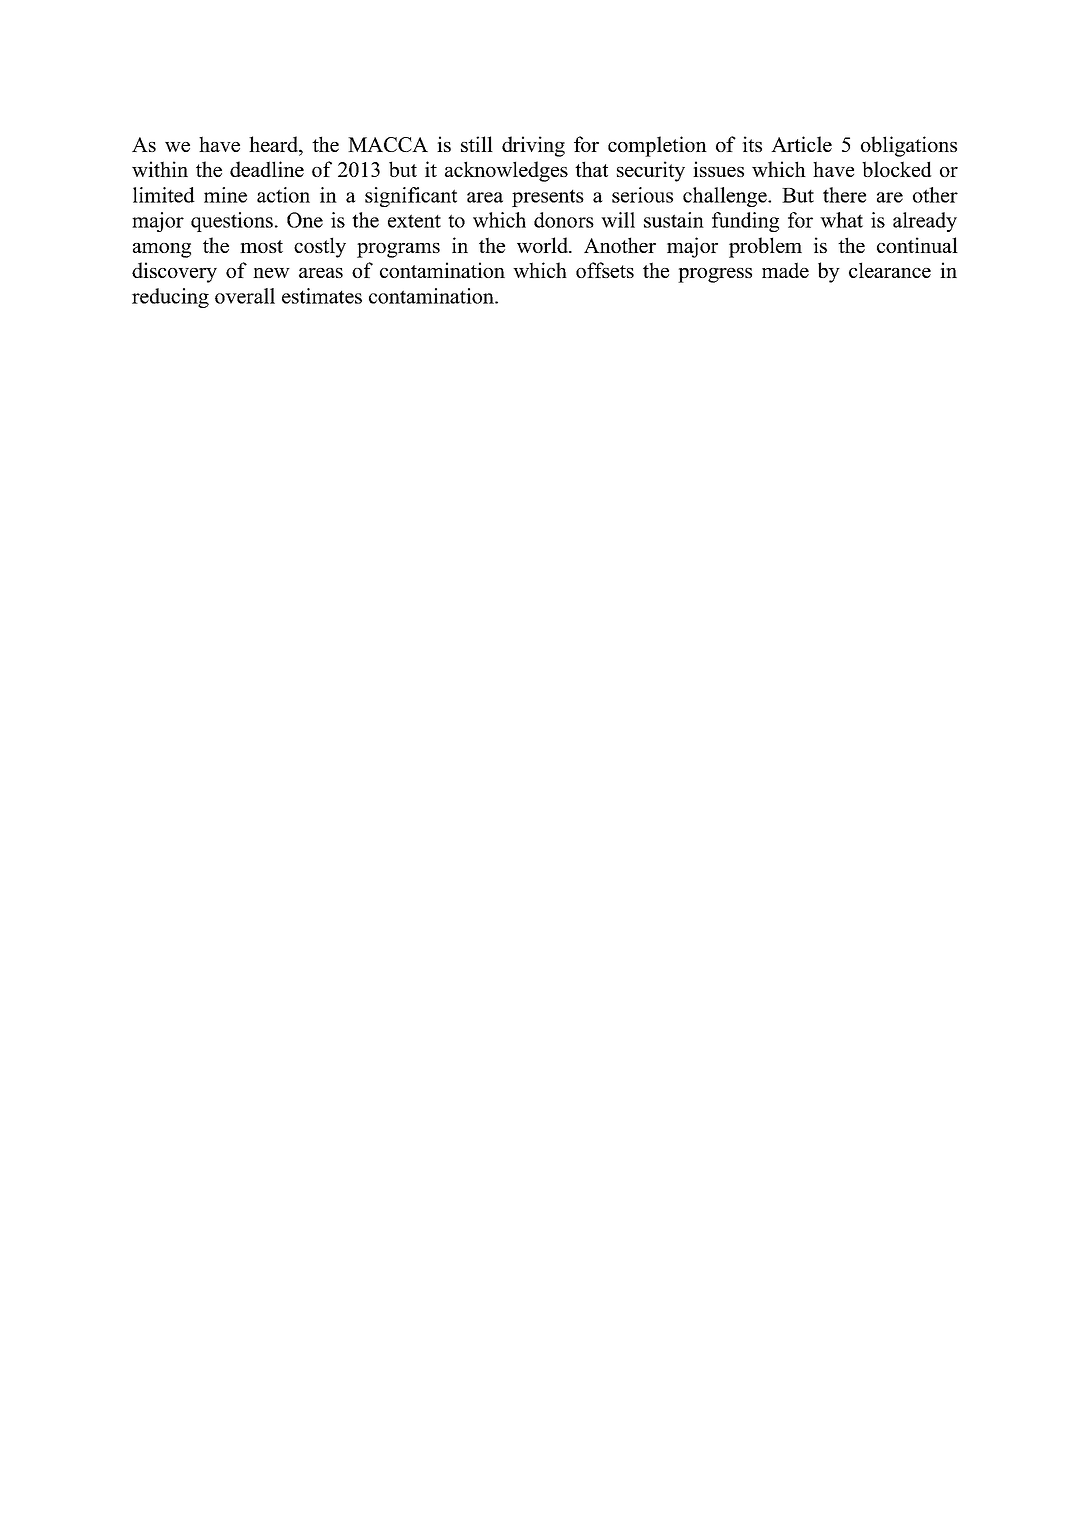 This screenshot has height=1540, width=1088. Describe the element at coordinates (533, 146) in the screenshot. I see `driving` at that location.
